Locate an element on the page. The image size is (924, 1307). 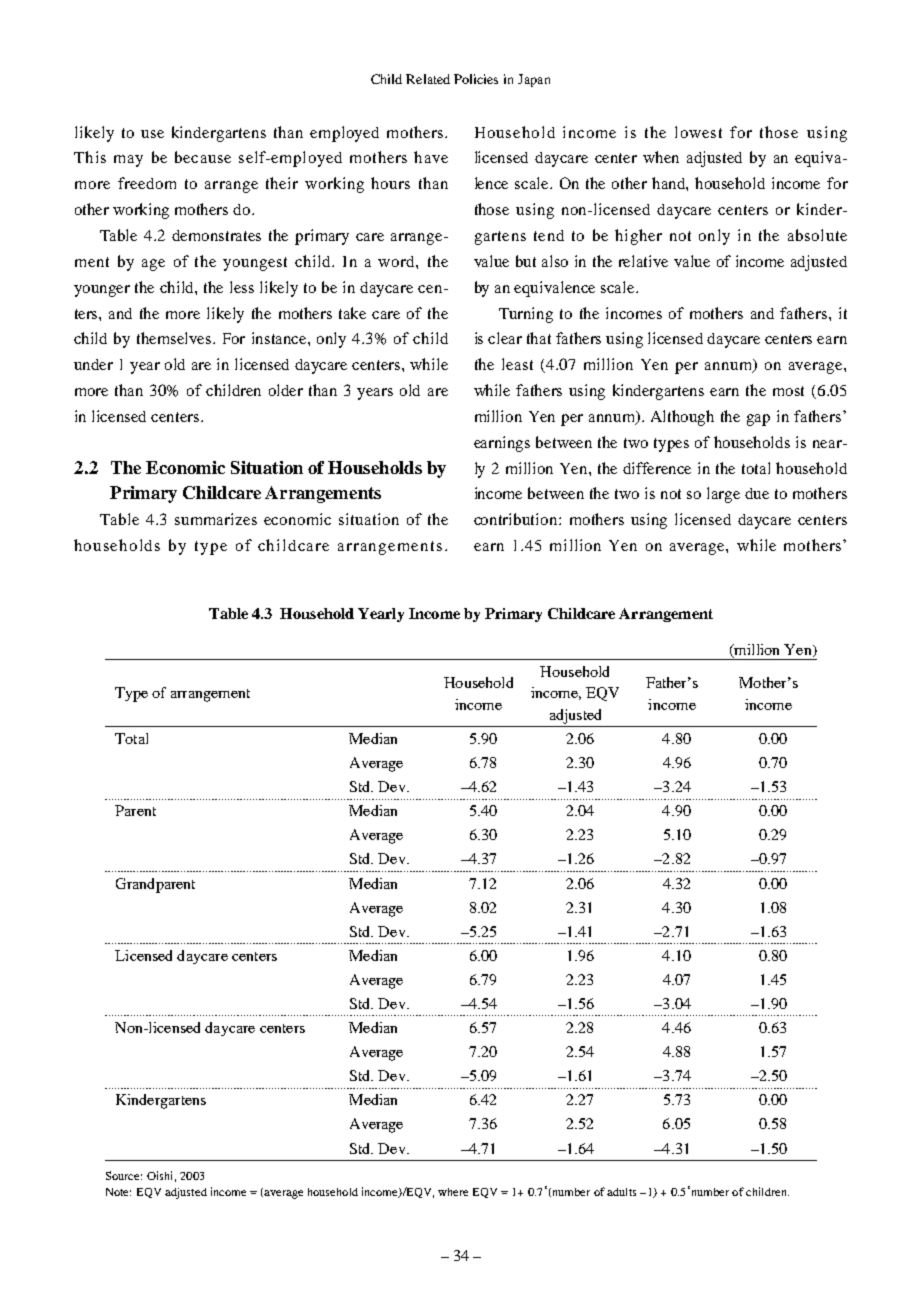
because is located at coordinates (203, 157).
